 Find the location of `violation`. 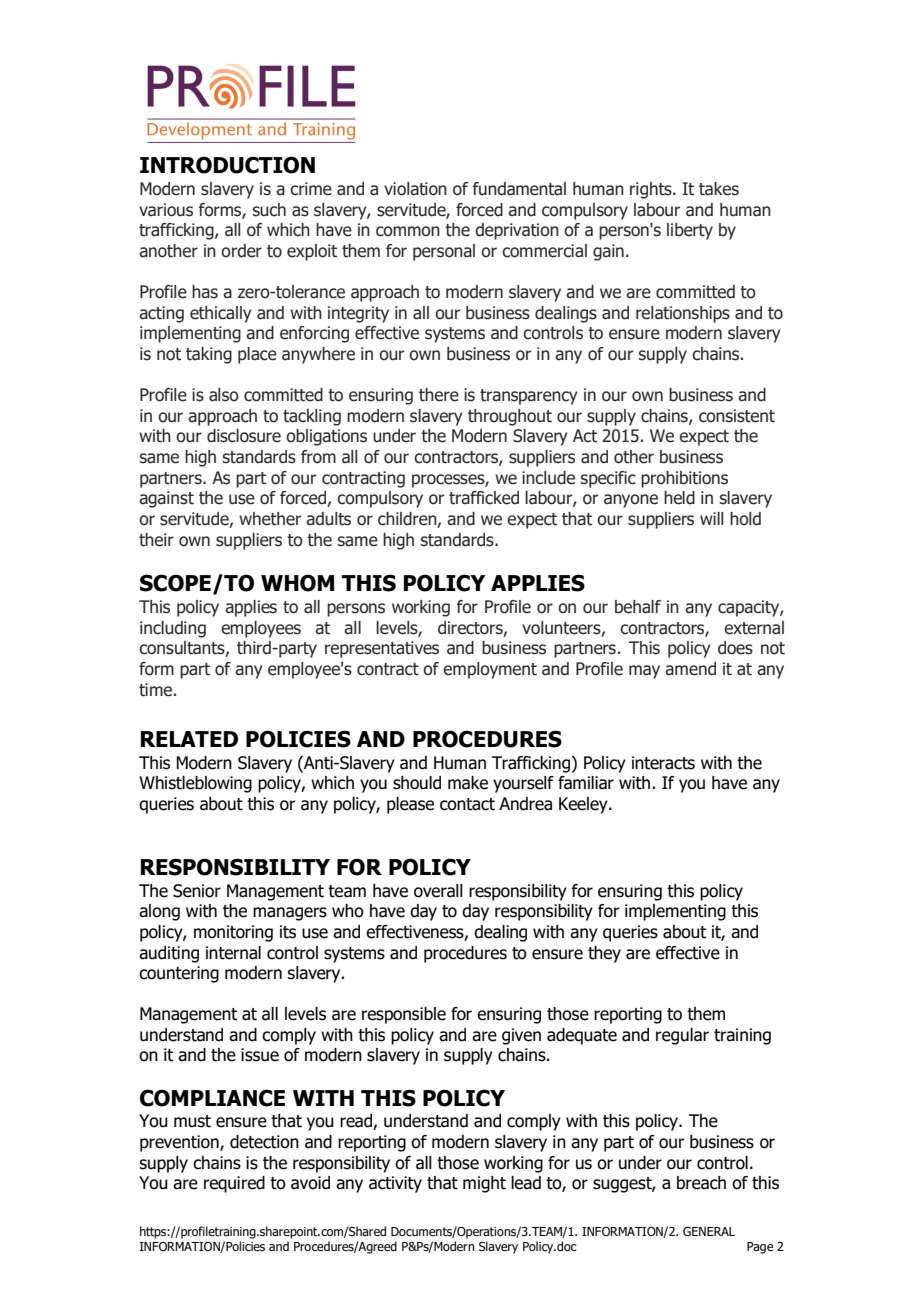

violation is located at coordinates (415, 189).
